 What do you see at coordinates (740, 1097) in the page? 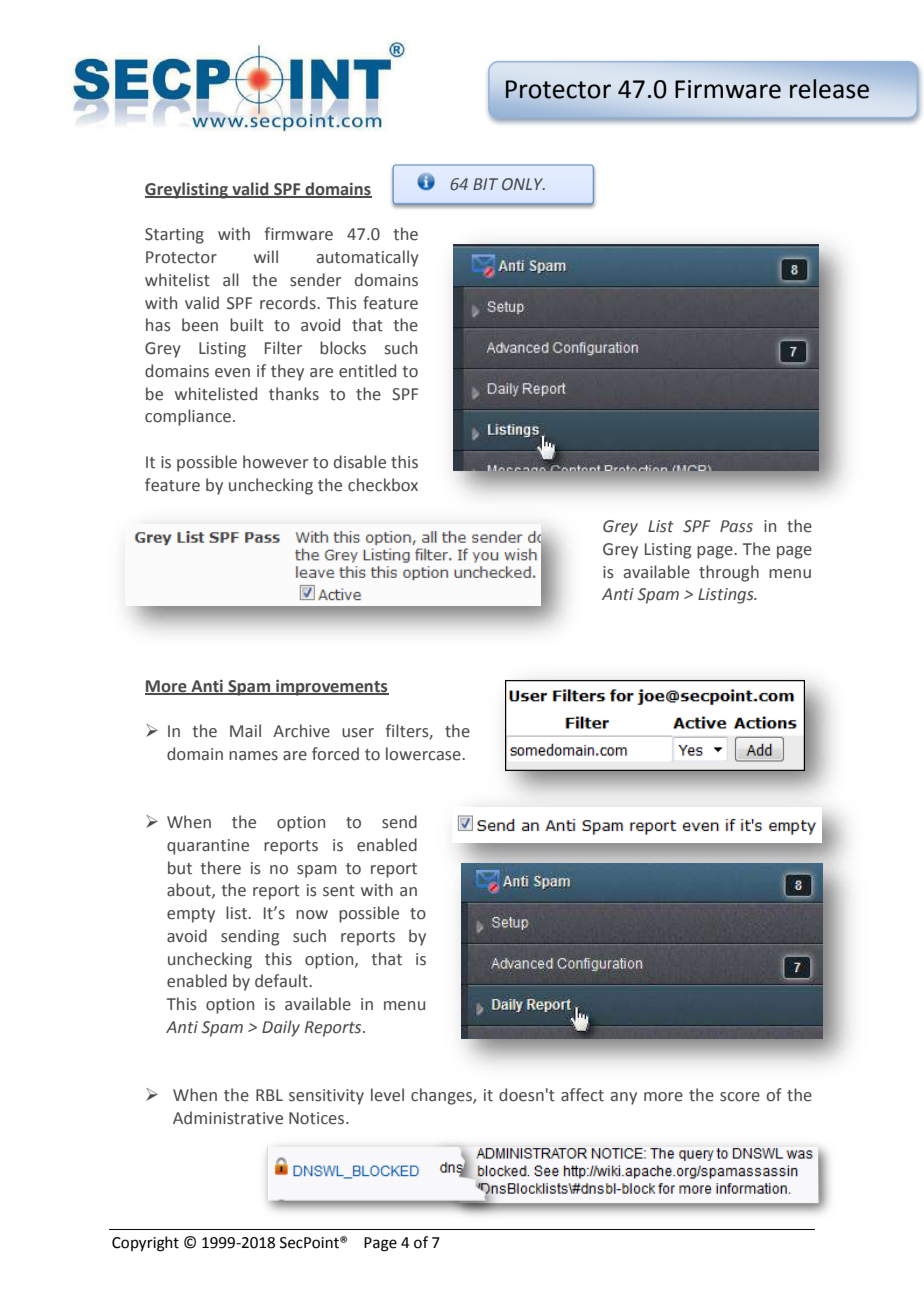
I see `score` at bounding box center [740, 1097].
